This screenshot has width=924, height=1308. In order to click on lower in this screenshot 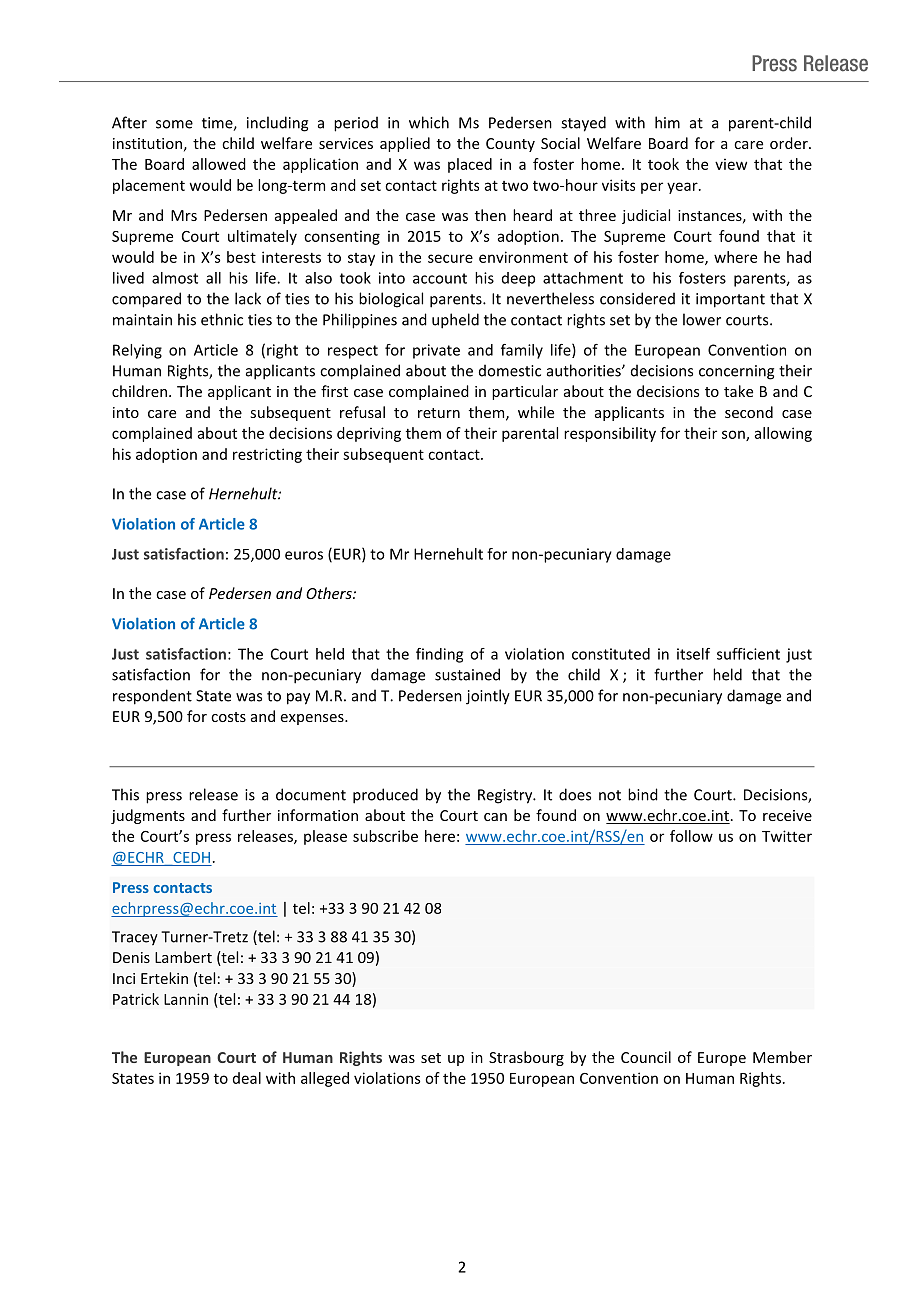, I will do `click(702, 319)`.
